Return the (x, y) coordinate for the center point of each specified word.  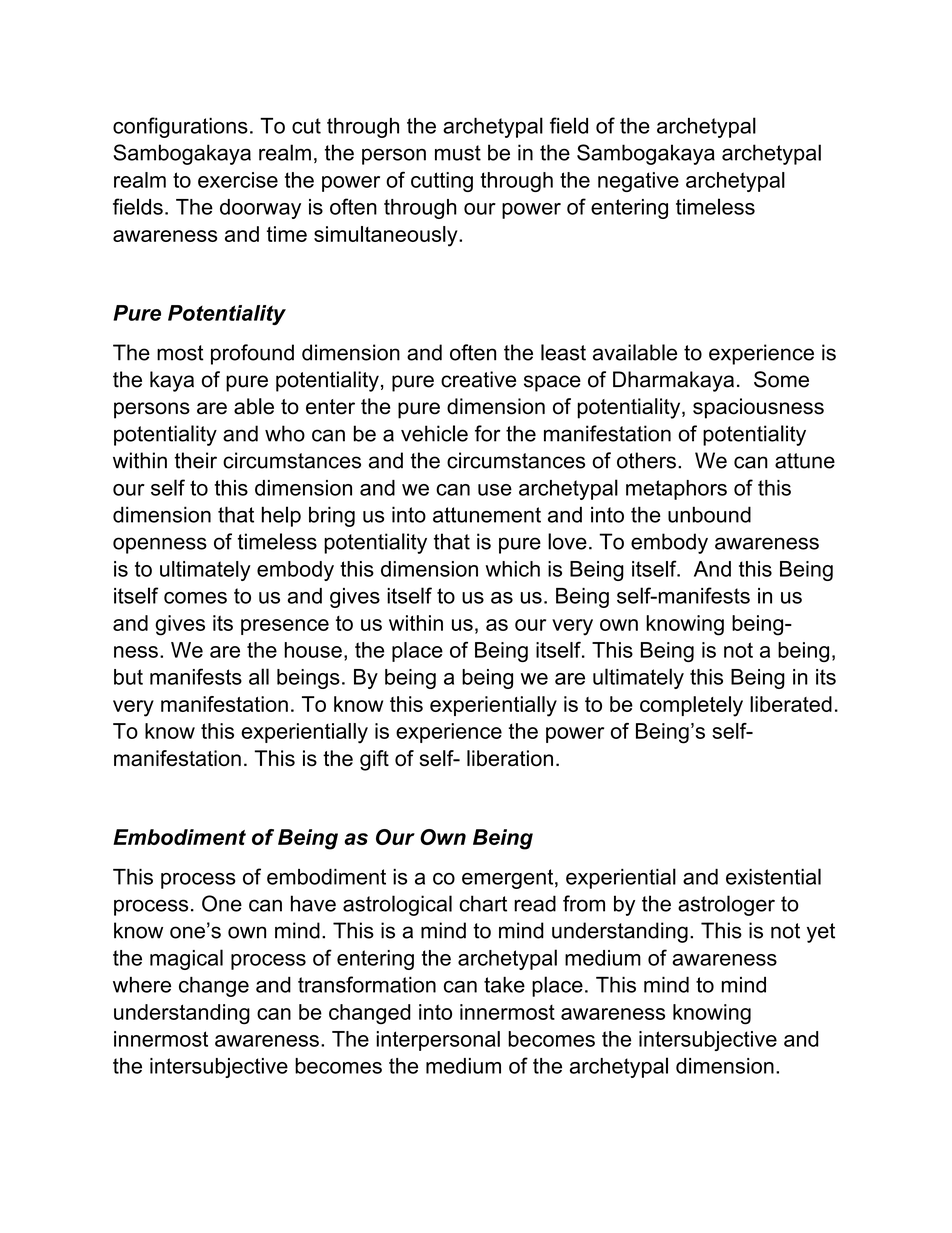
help (281, 516)
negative (638, 182)
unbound (709, 514)
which (513, 569)
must (458, 153)
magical (186, 959)
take (504, 984)
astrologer (726, 905)
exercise (238, 180)
